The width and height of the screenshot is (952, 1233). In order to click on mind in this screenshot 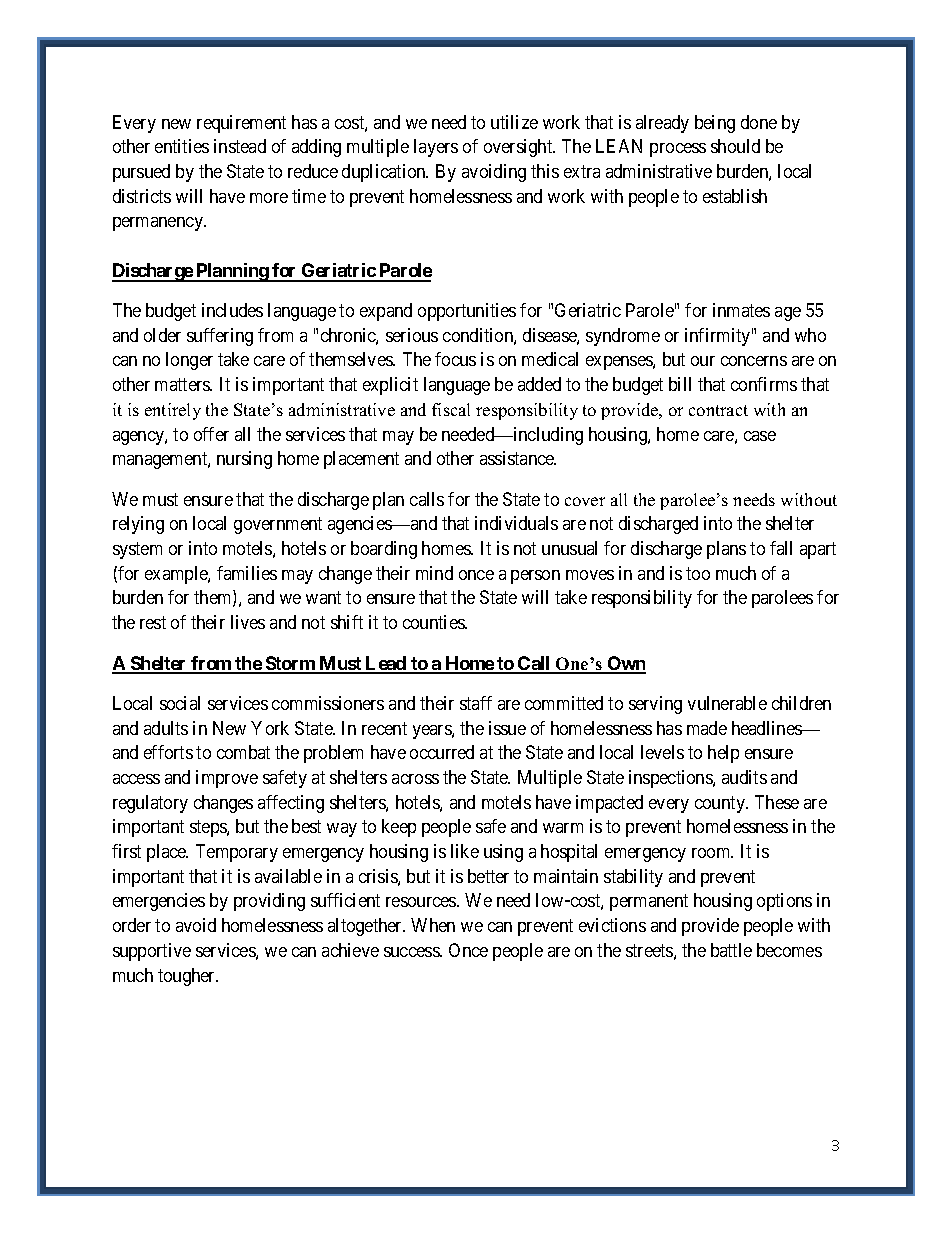, I will do `click(434, 573)`.
